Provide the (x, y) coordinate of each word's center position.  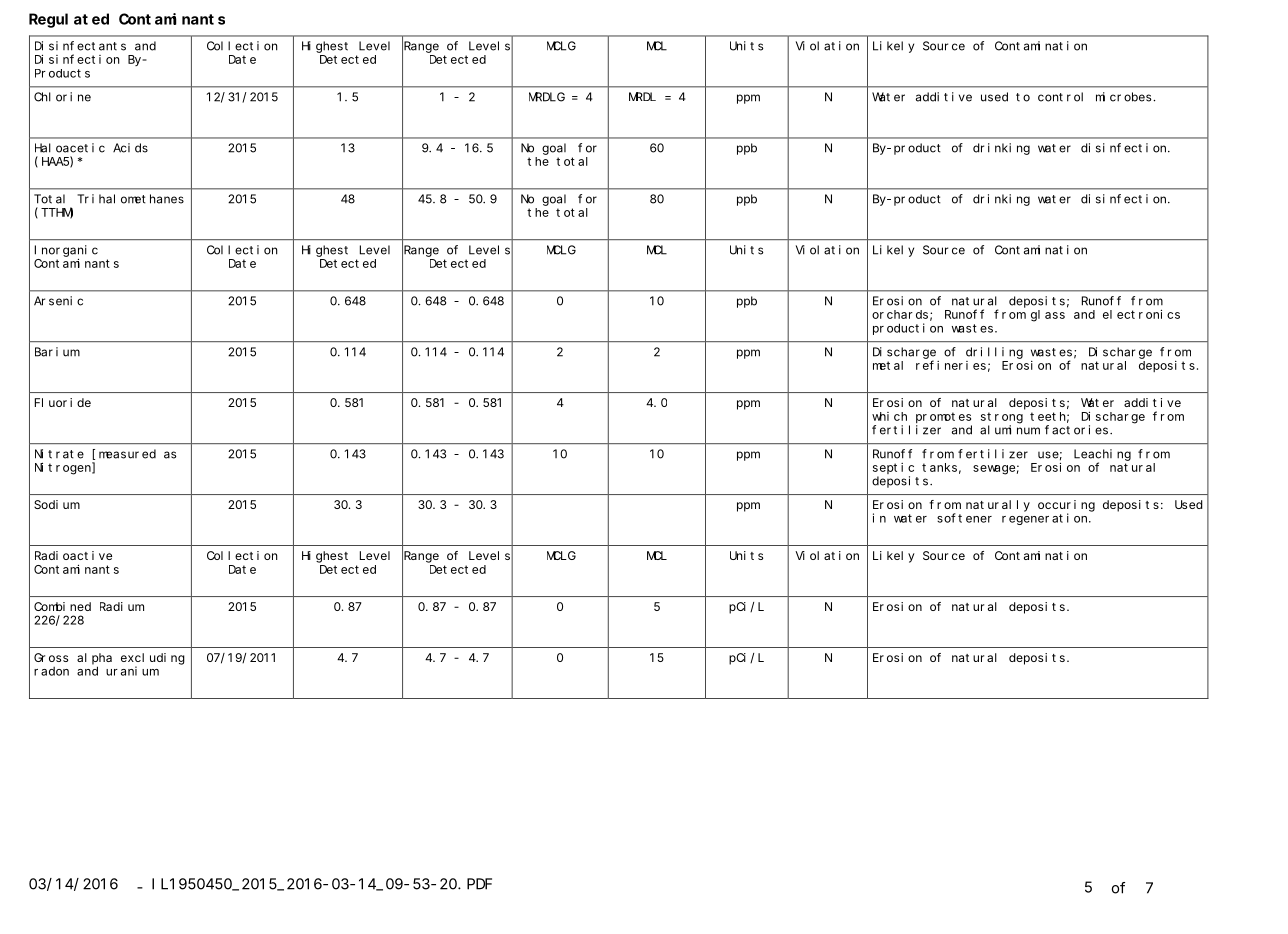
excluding (153, 659)
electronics (1141, 314)
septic (893, 468)
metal (888, 365)
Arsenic (58, 301)
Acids (130, 148)
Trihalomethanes (130, 199)
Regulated (69, 20)
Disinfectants (80, 46)
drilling (994, 353)
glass (1048, 316)
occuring (1066, 506)
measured (127, 454)
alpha (94, 659)
